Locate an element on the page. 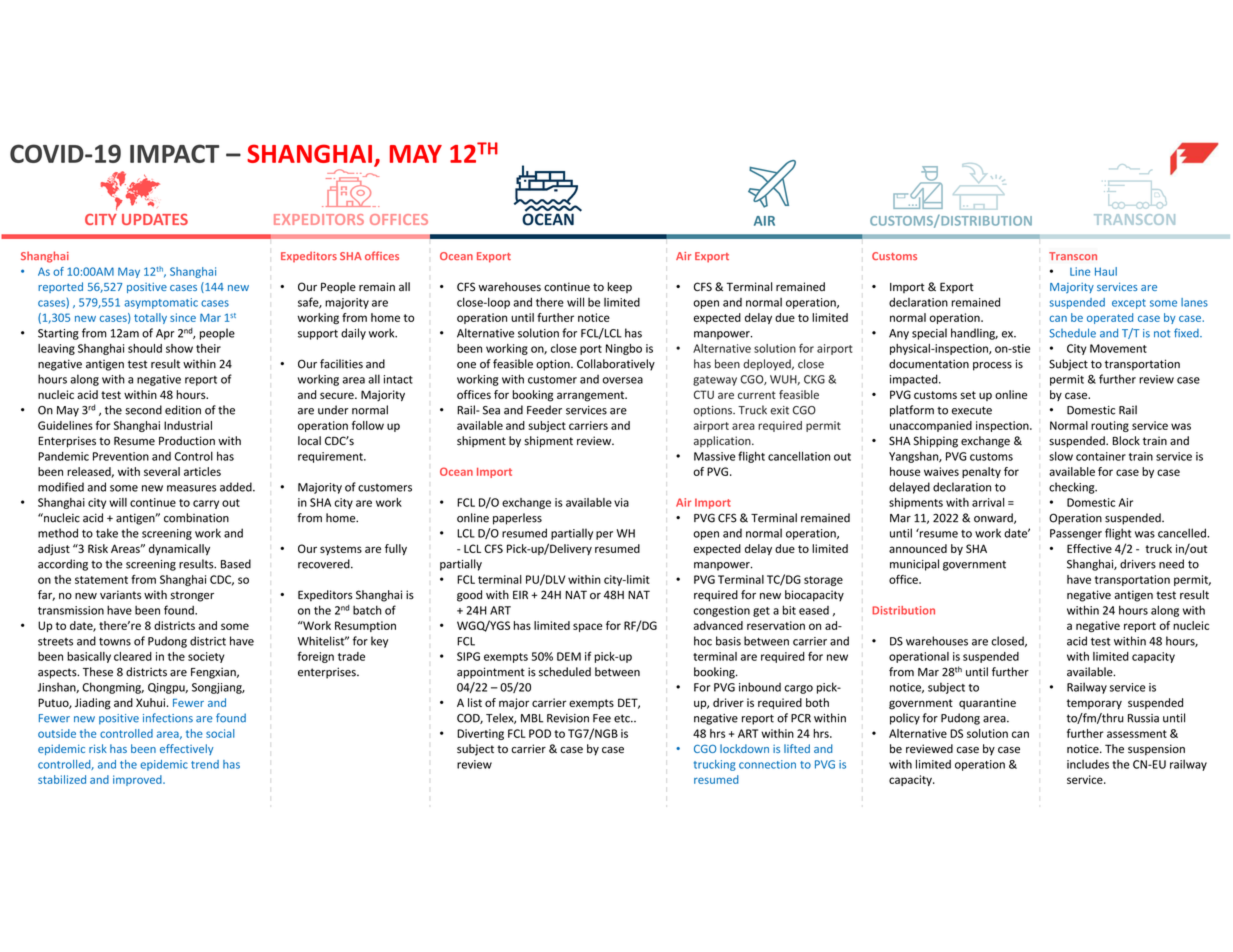 The width and height of the page is (1233, 952). Passenger is located at coordinates (1076, 534).
